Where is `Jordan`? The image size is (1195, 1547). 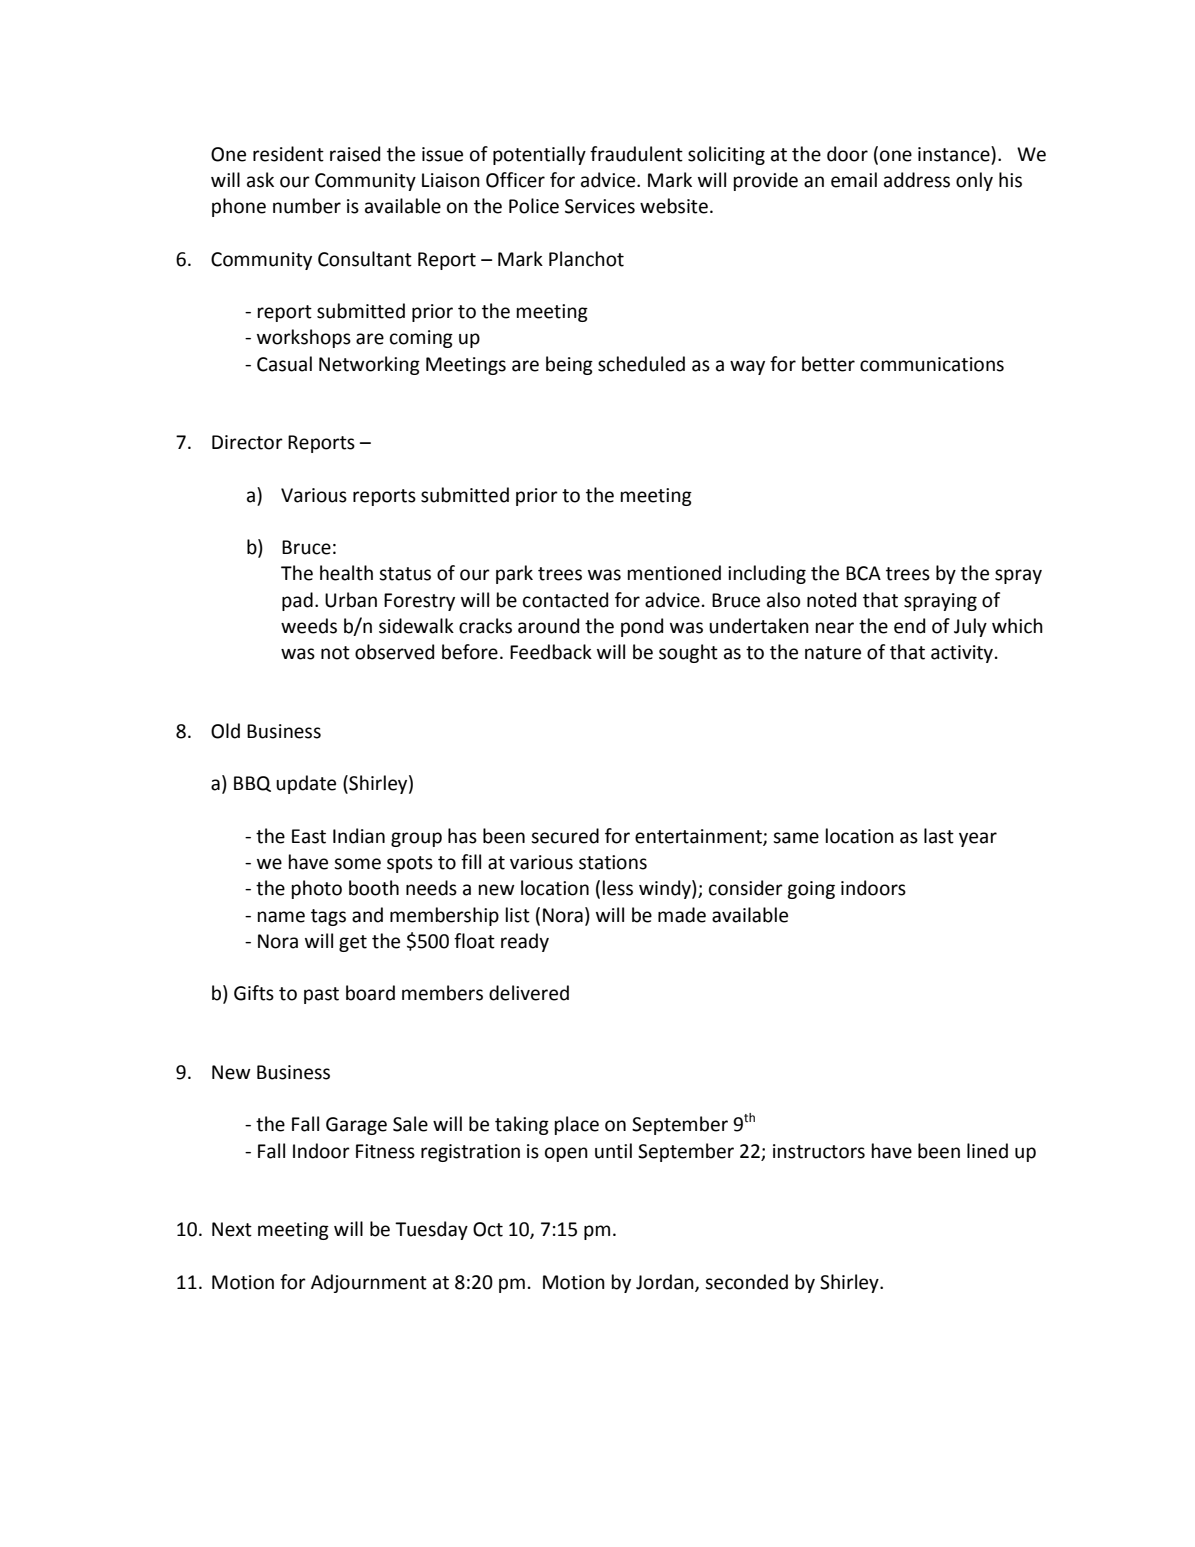
Jordan is located at coordinates (666, 1283).
